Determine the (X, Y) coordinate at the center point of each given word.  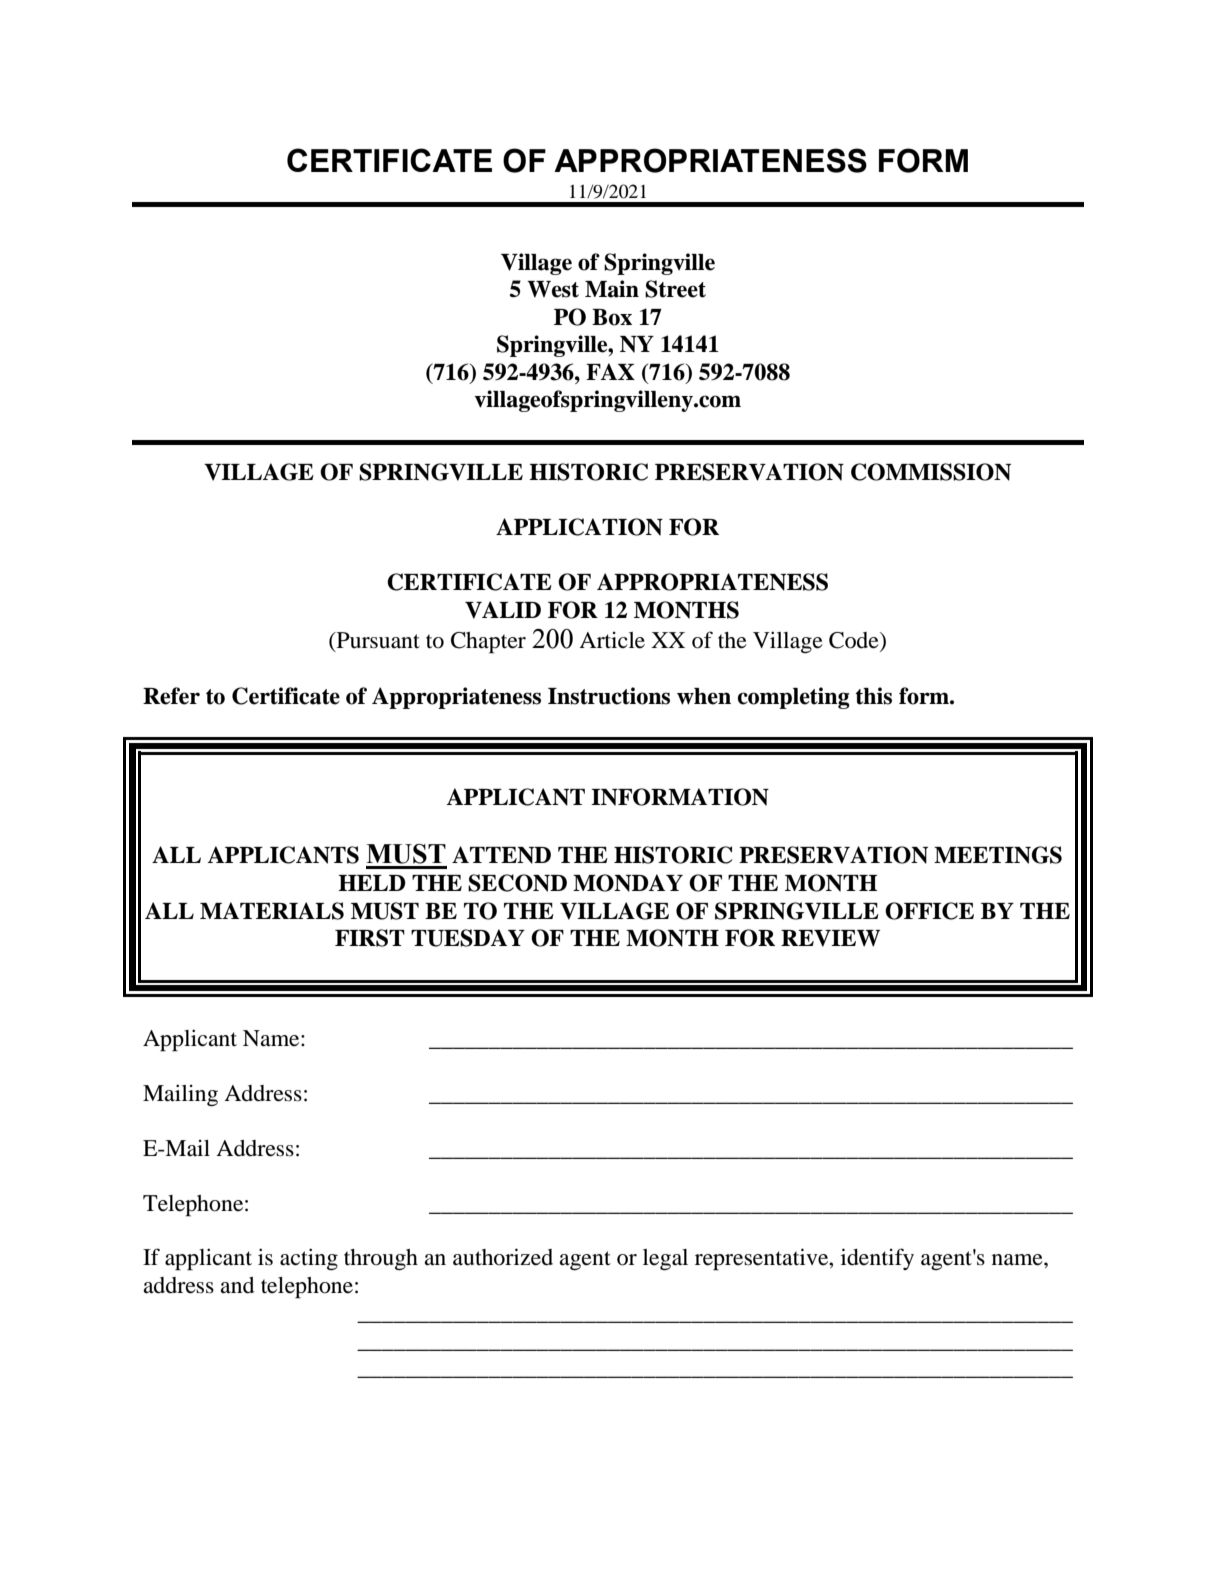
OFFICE (929, 911)
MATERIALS (272, 911)
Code (855, 641)
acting (309, 1259)
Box (612, 317)
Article (612, 640)
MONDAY (628, 883)
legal (665, 1260)
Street (675, 289)
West (553, 289)
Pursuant (377, 641)
